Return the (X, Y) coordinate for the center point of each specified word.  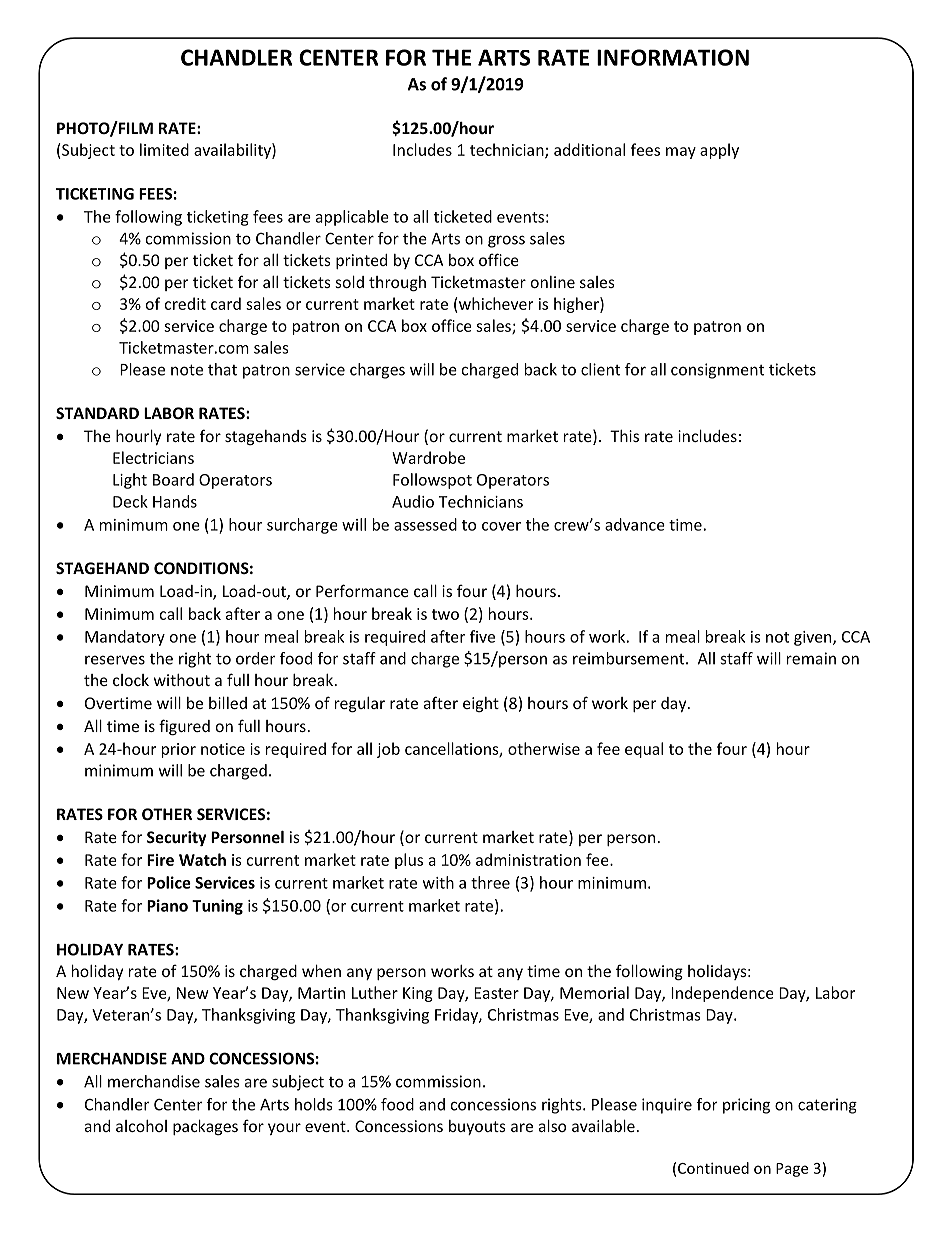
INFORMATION (673, 57)
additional (589, 149)
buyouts (477, 1127)
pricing (746, 1106)
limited (164, 149)
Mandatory (125, 638)
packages (205, 1127)
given (814, 638)
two (445, 614)
